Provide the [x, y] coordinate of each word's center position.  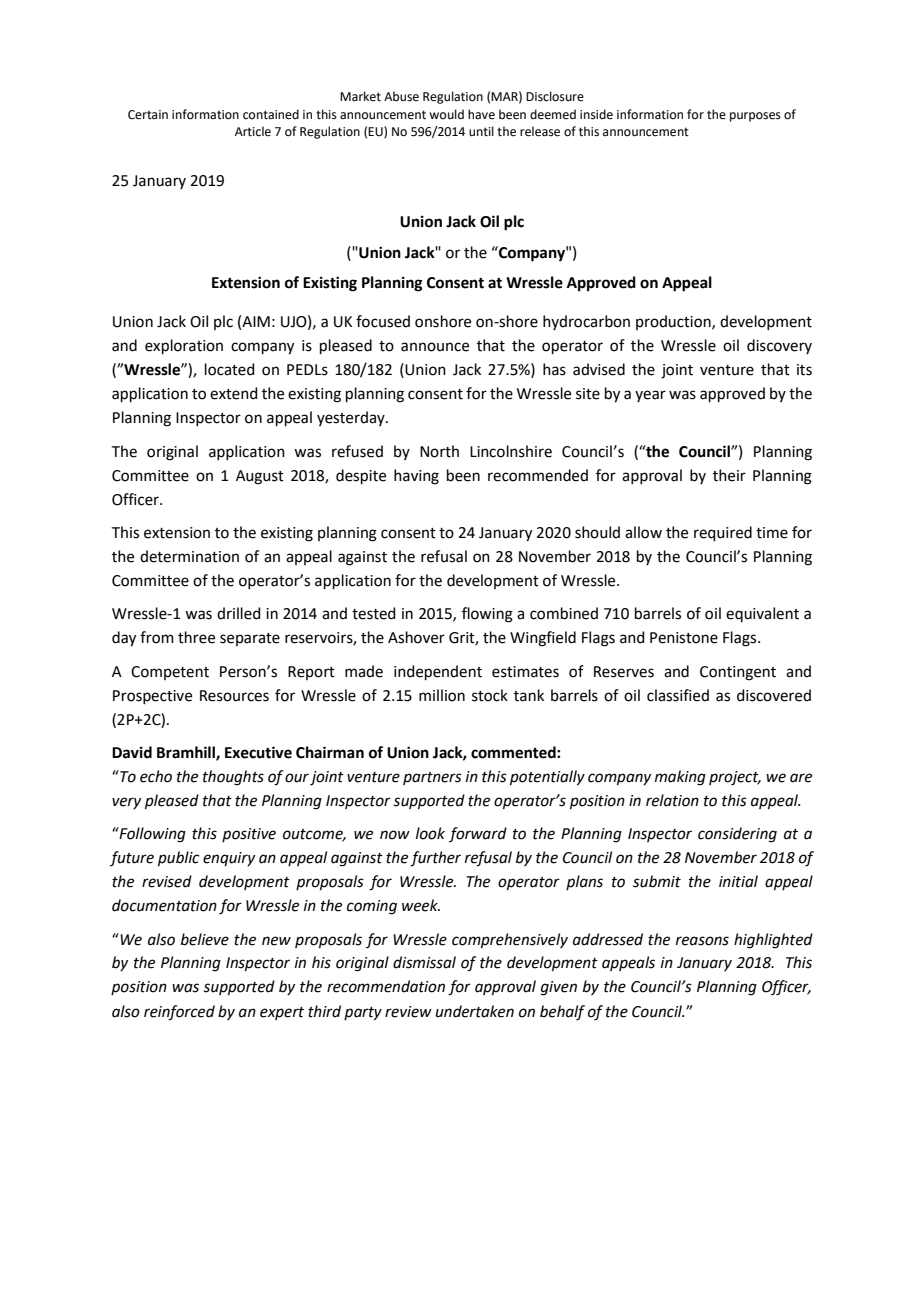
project [735, 778]
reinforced [179, 1013]
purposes [755, 117]
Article [253, 131]
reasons [702, 941]
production [674, 322]
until [481, 131]
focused [383, 321]
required [723, 533]
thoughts [233, 778]
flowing [487, 615]
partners [432, 778]
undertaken [475, 1011]
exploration [184, 346]
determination [189, 556]
